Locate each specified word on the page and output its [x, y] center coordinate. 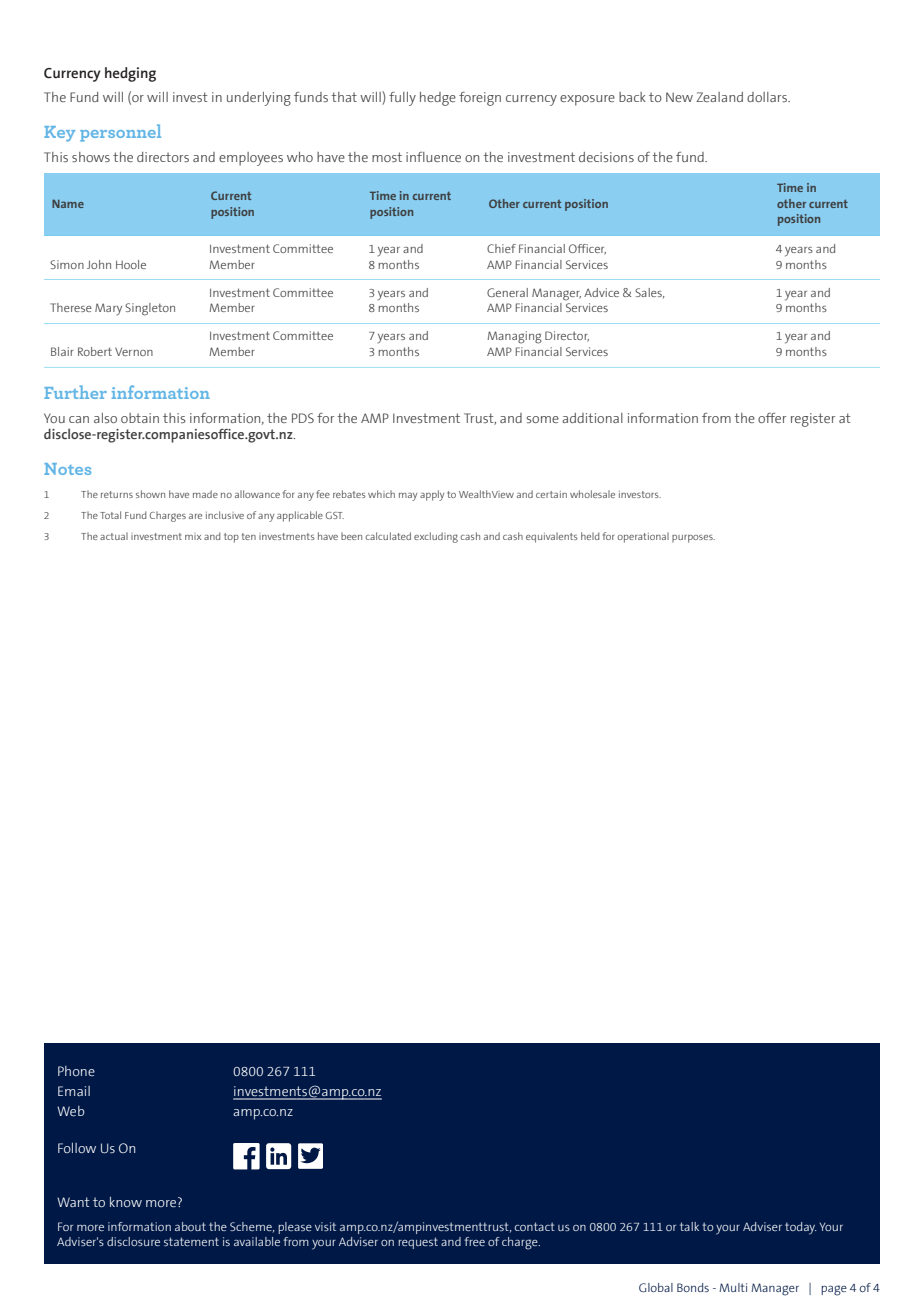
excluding [436, 537]
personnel [120, 133]
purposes [693, 539]
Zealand [719, 97]
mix [193, 536]
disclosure [133, 1241]
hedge [438, 99]
